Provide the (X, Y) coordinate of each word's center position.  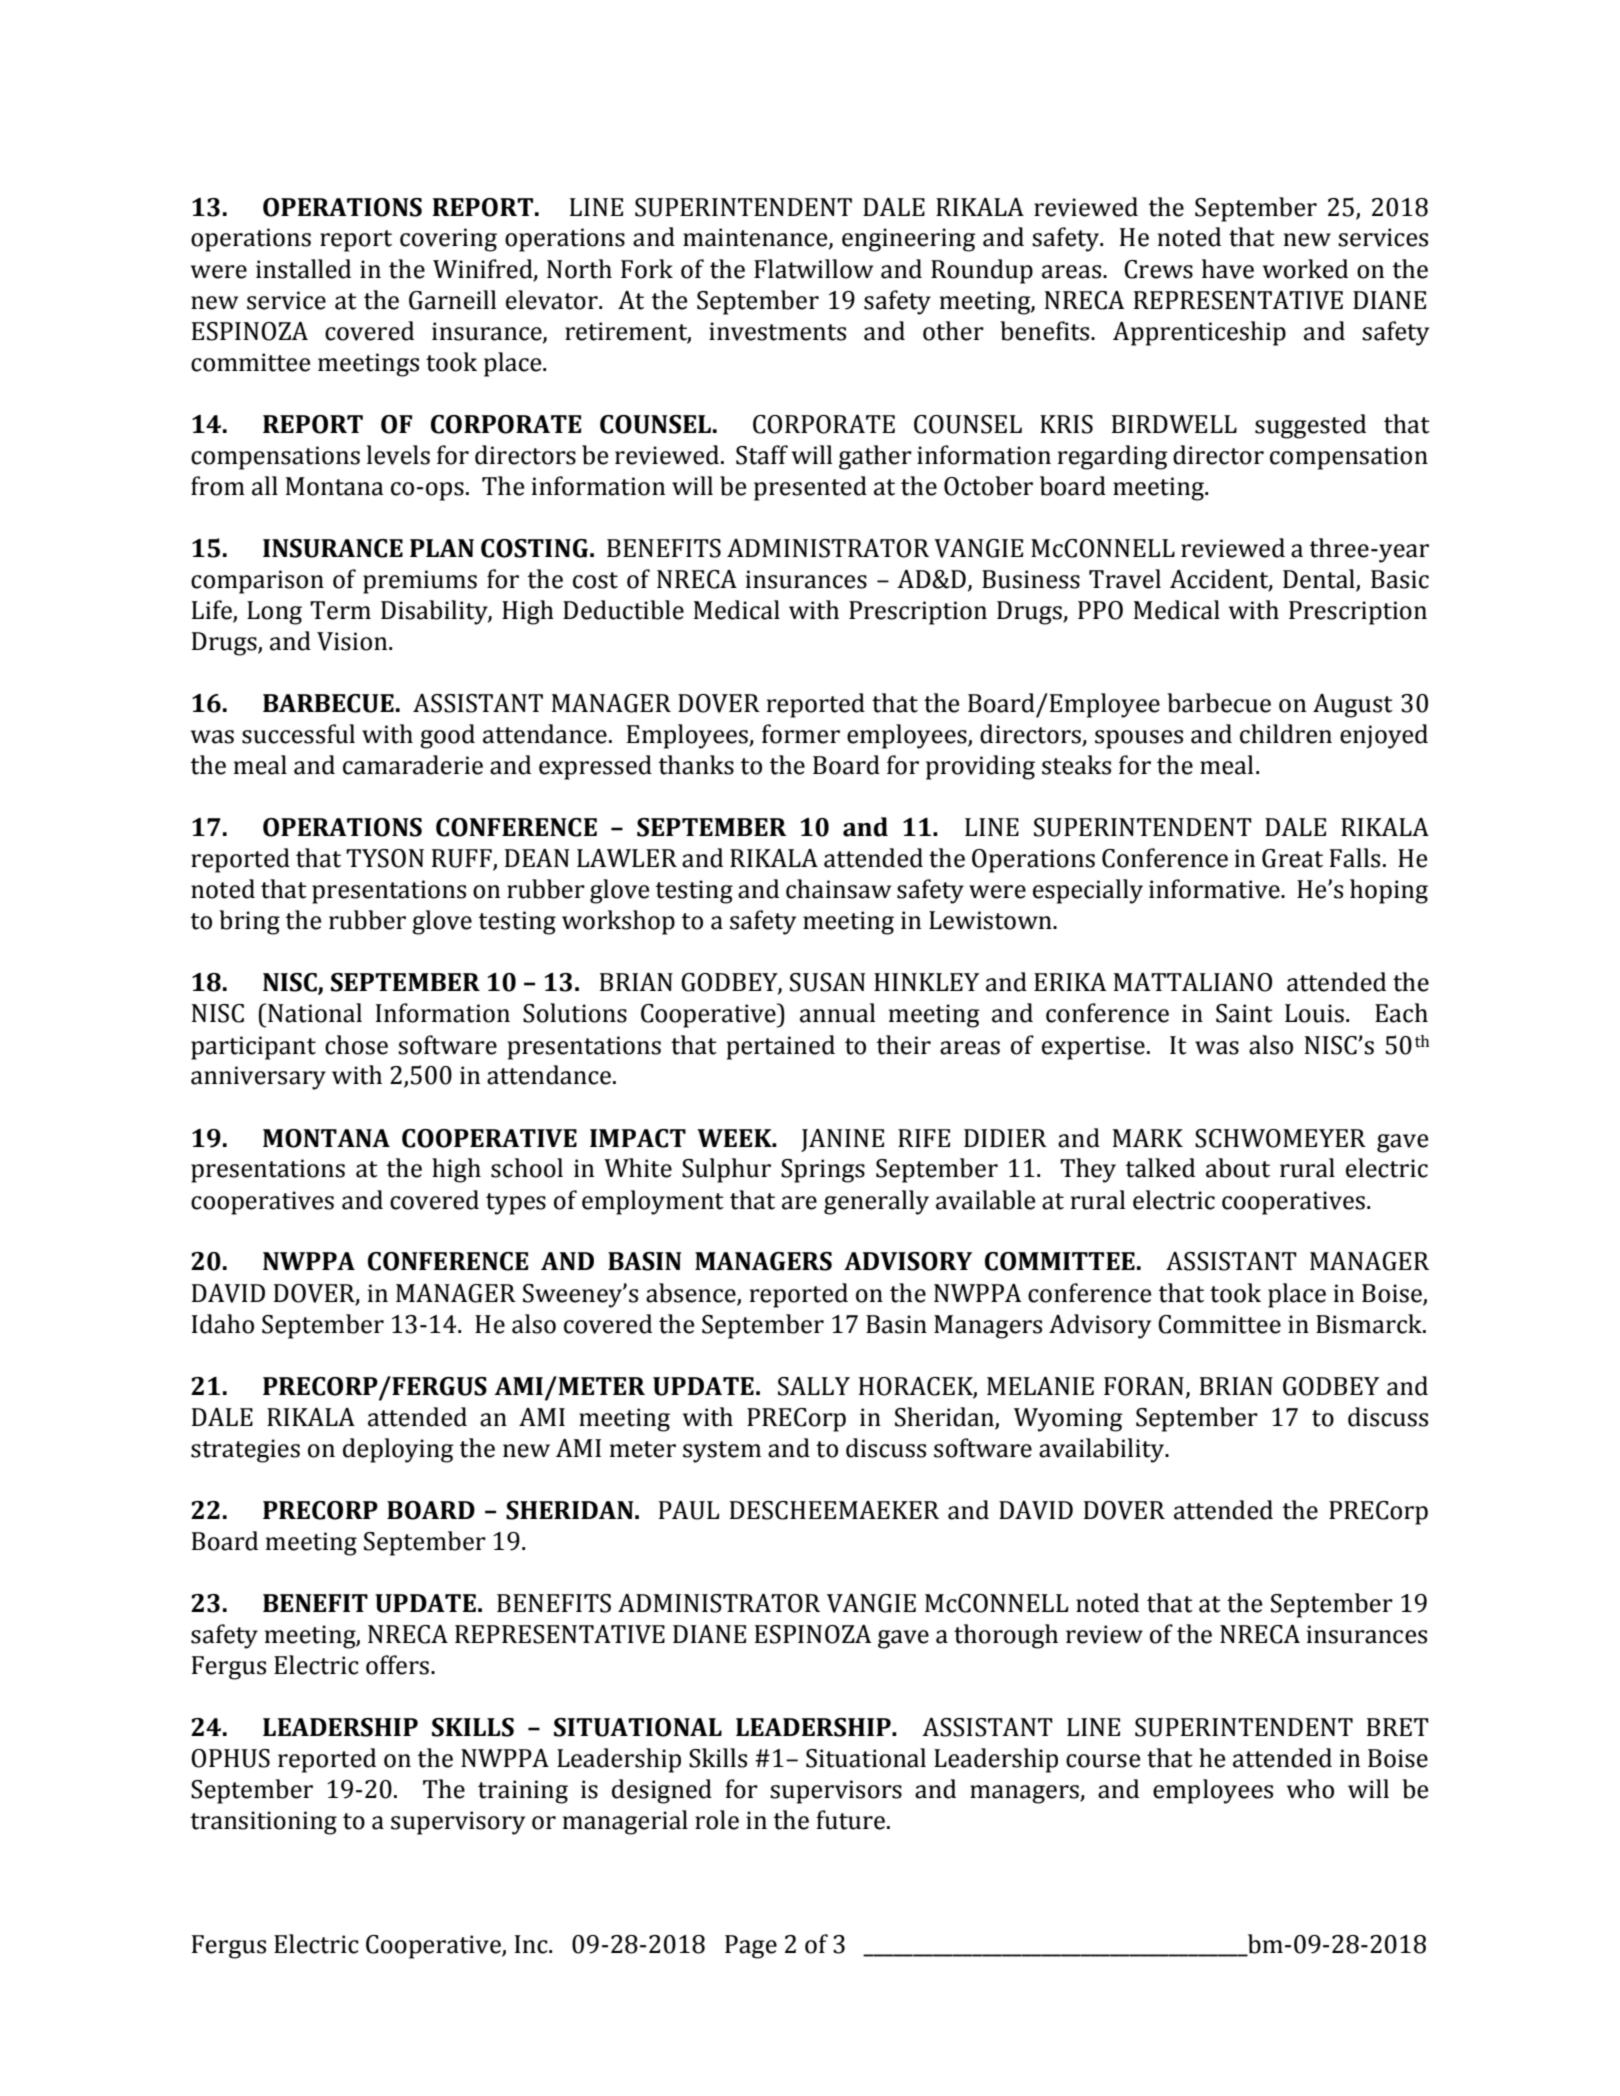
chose (356, 1045)
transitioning (263, 1823)
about (1238, 1168)
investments (777, 331)
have (1228, 269)
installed (303, 269)
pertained (781, 1047)
